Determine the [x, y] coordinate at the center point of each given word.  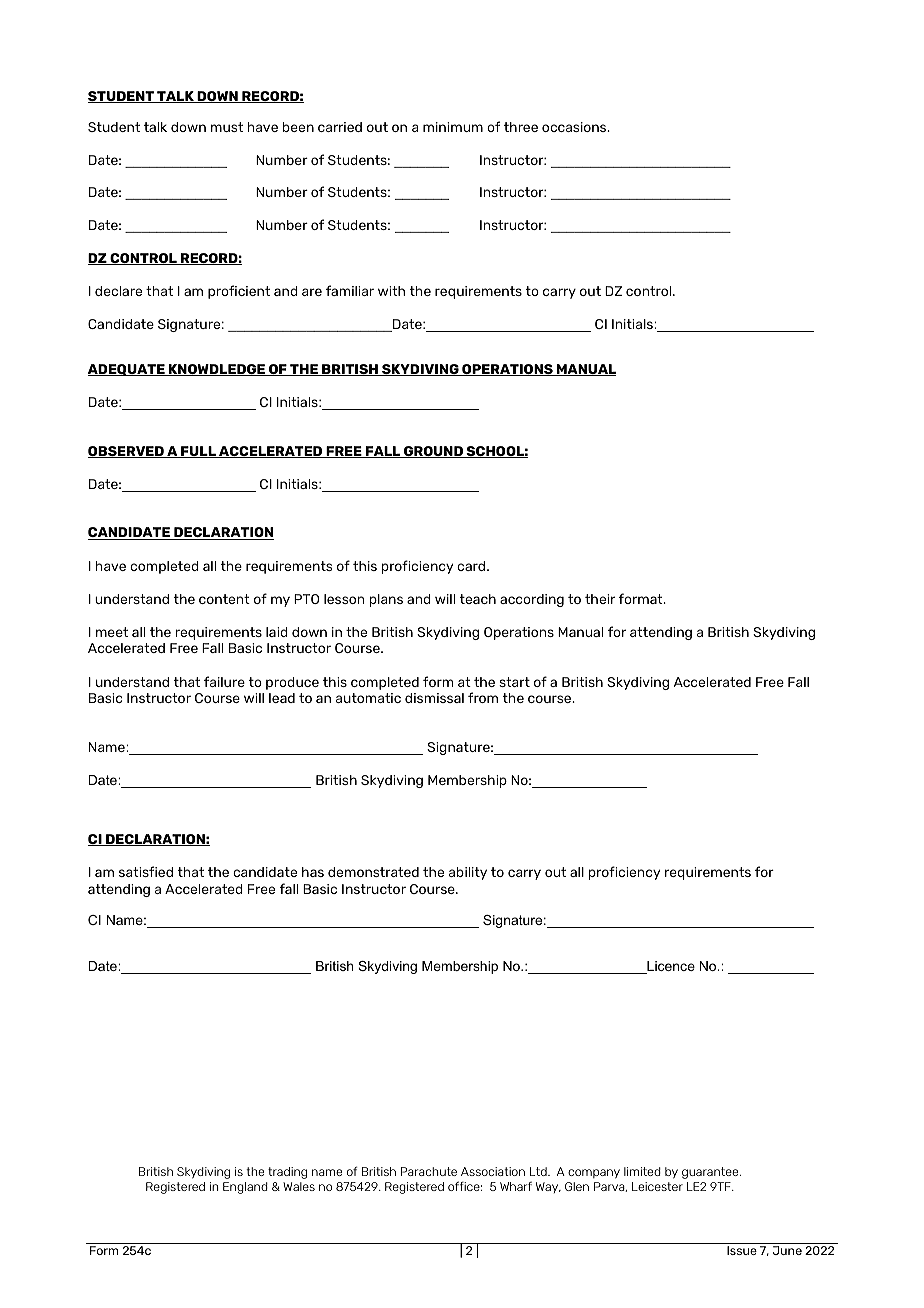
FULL [198, 452]
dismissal [434, 698]
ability [468, 873]
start [514, 682]
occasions [575, 127]
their [600, 599]
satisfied [146, 871]
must [227, 127]
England [245, 1188]
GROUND [433, 452]
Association [493, 1171]
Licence [670, 967]
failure [224, 681]
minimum [453, 127]
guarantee [711, 1173]
